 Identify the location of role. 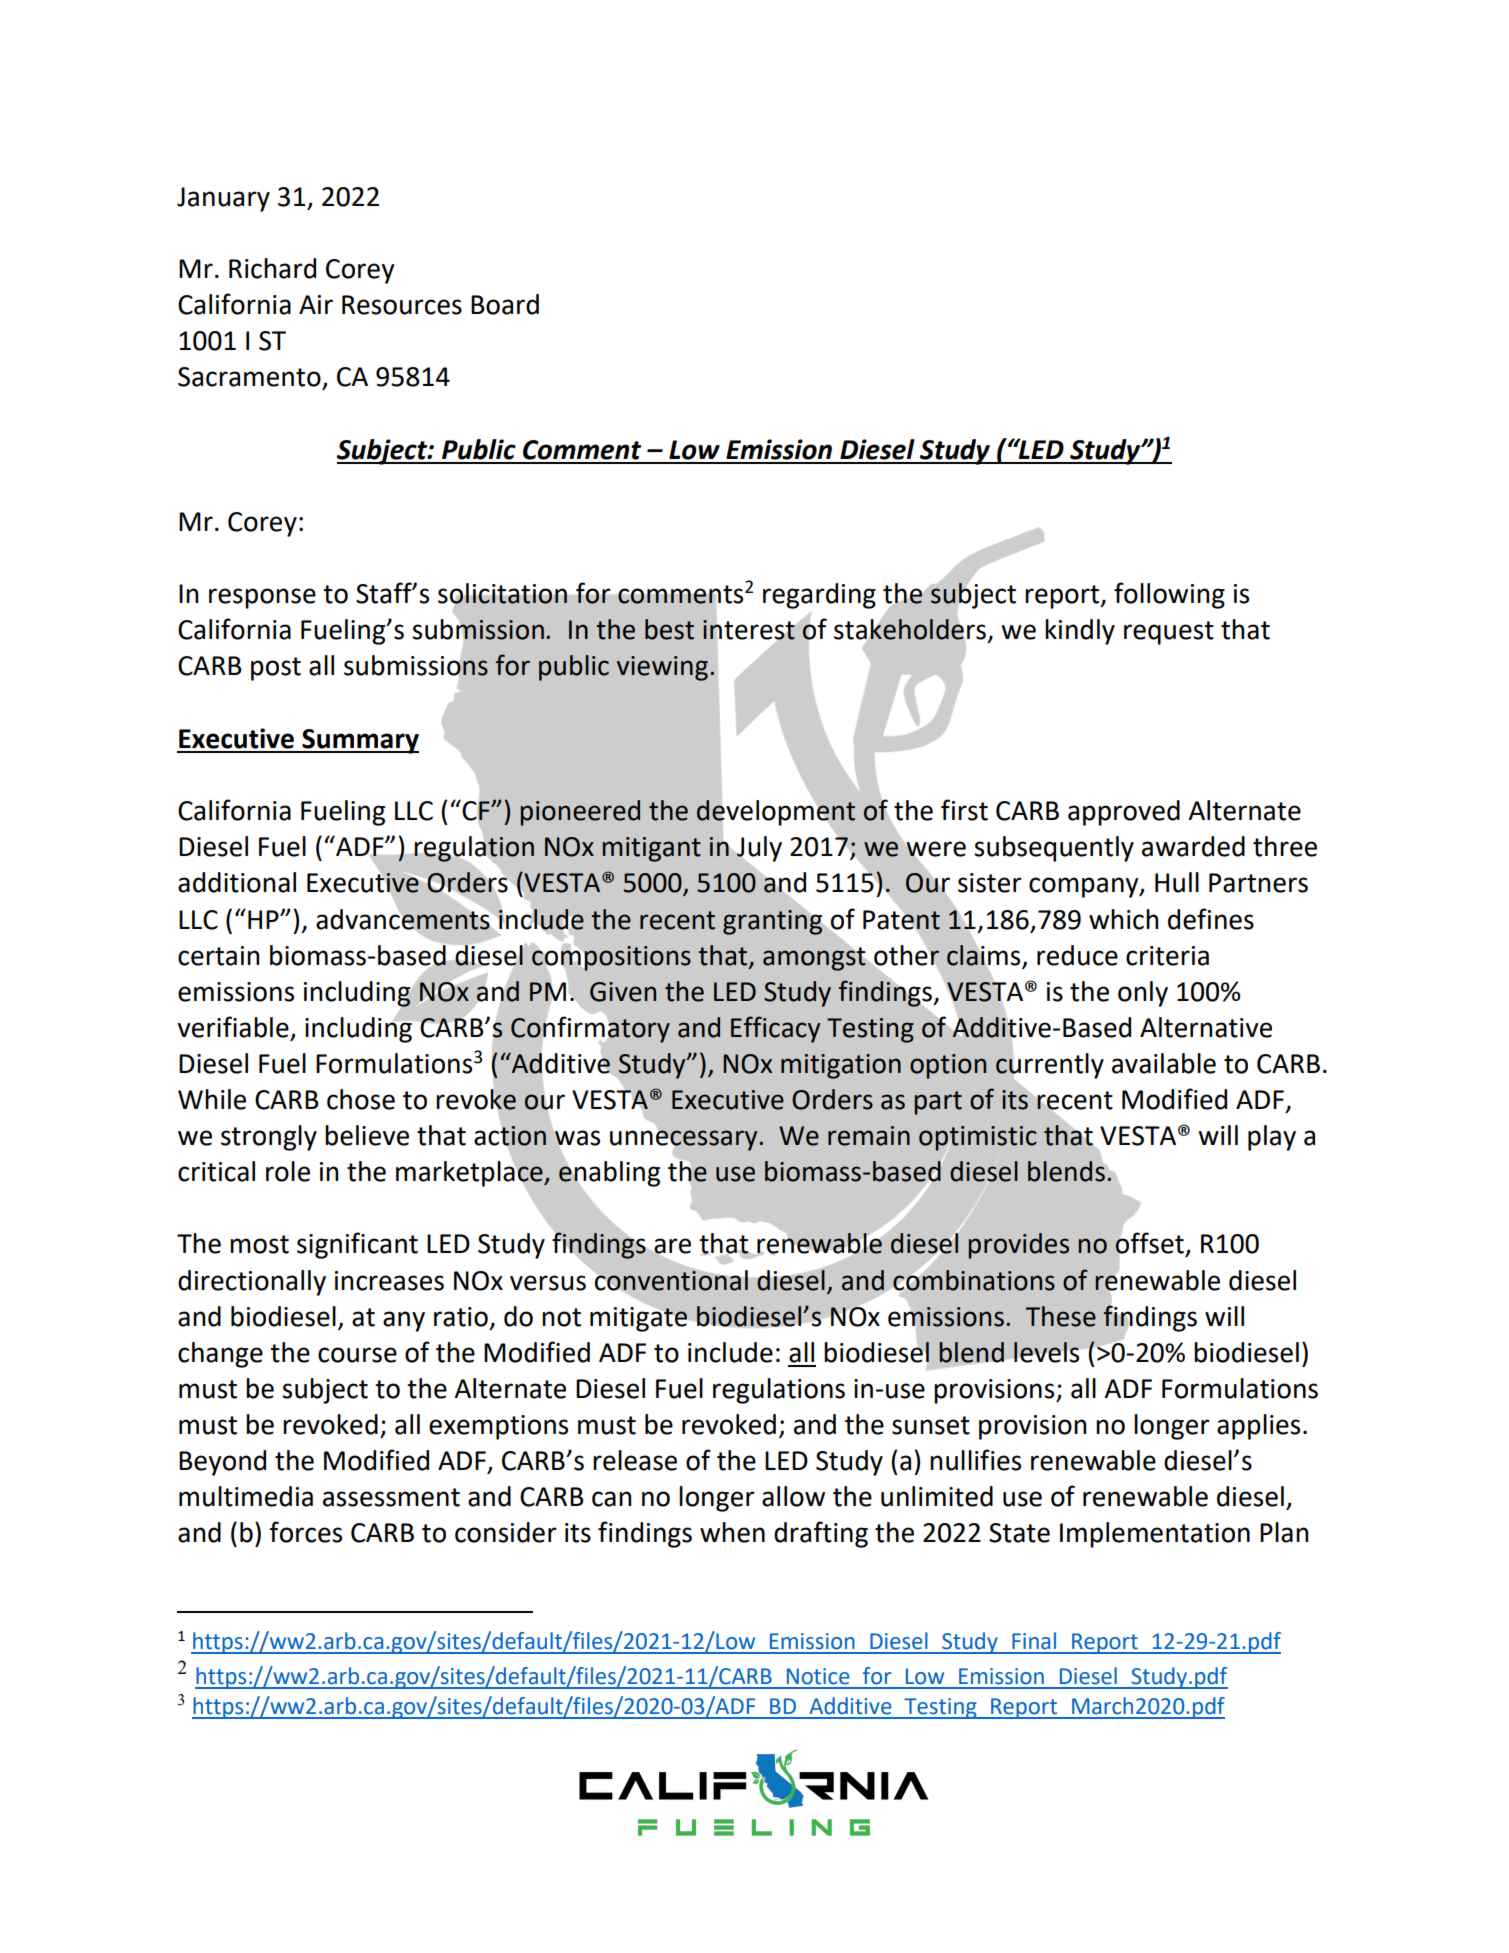
(288, 1171).
